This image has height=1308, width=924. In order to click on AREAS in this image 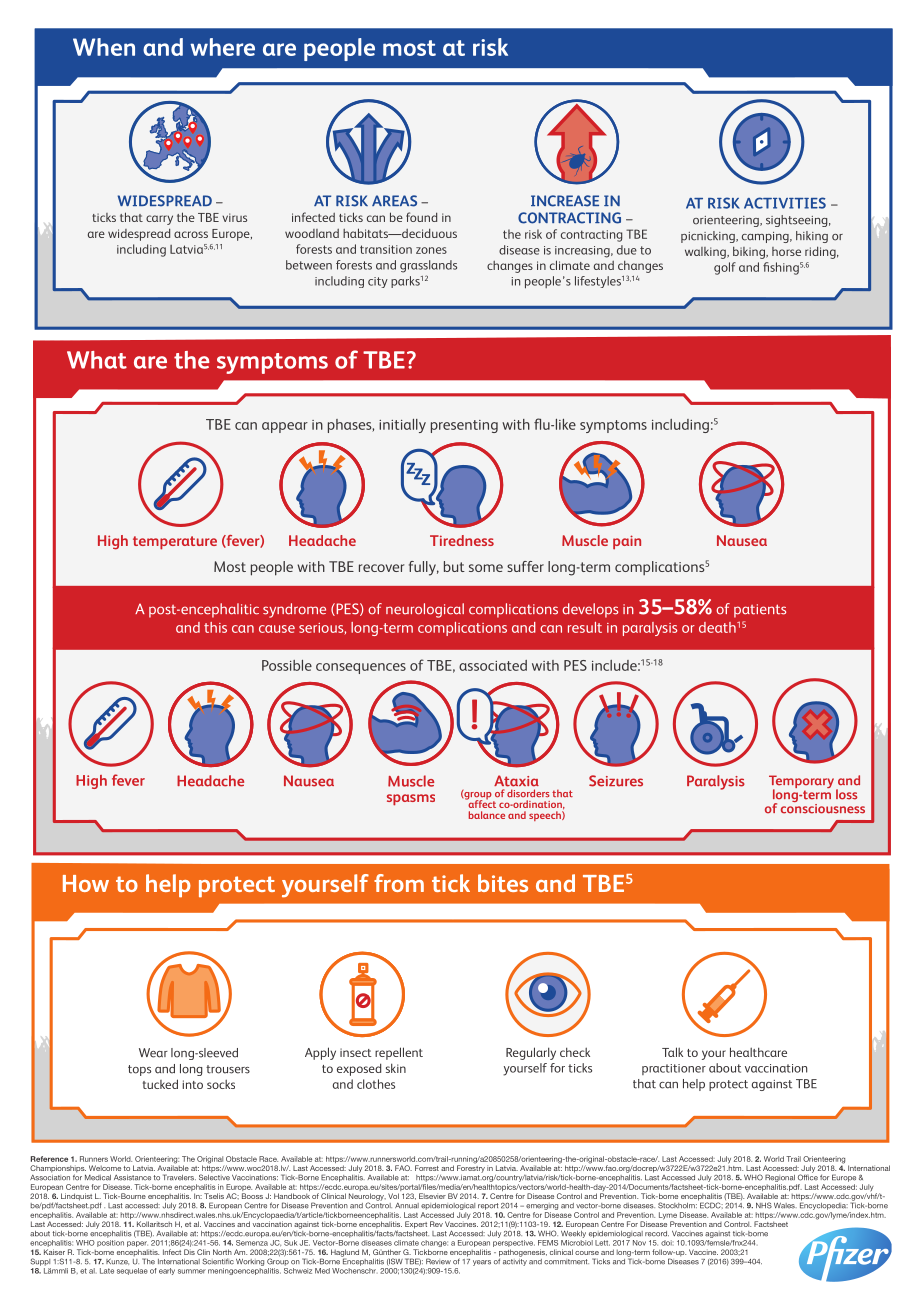, I will do `click(394, 201)`.
